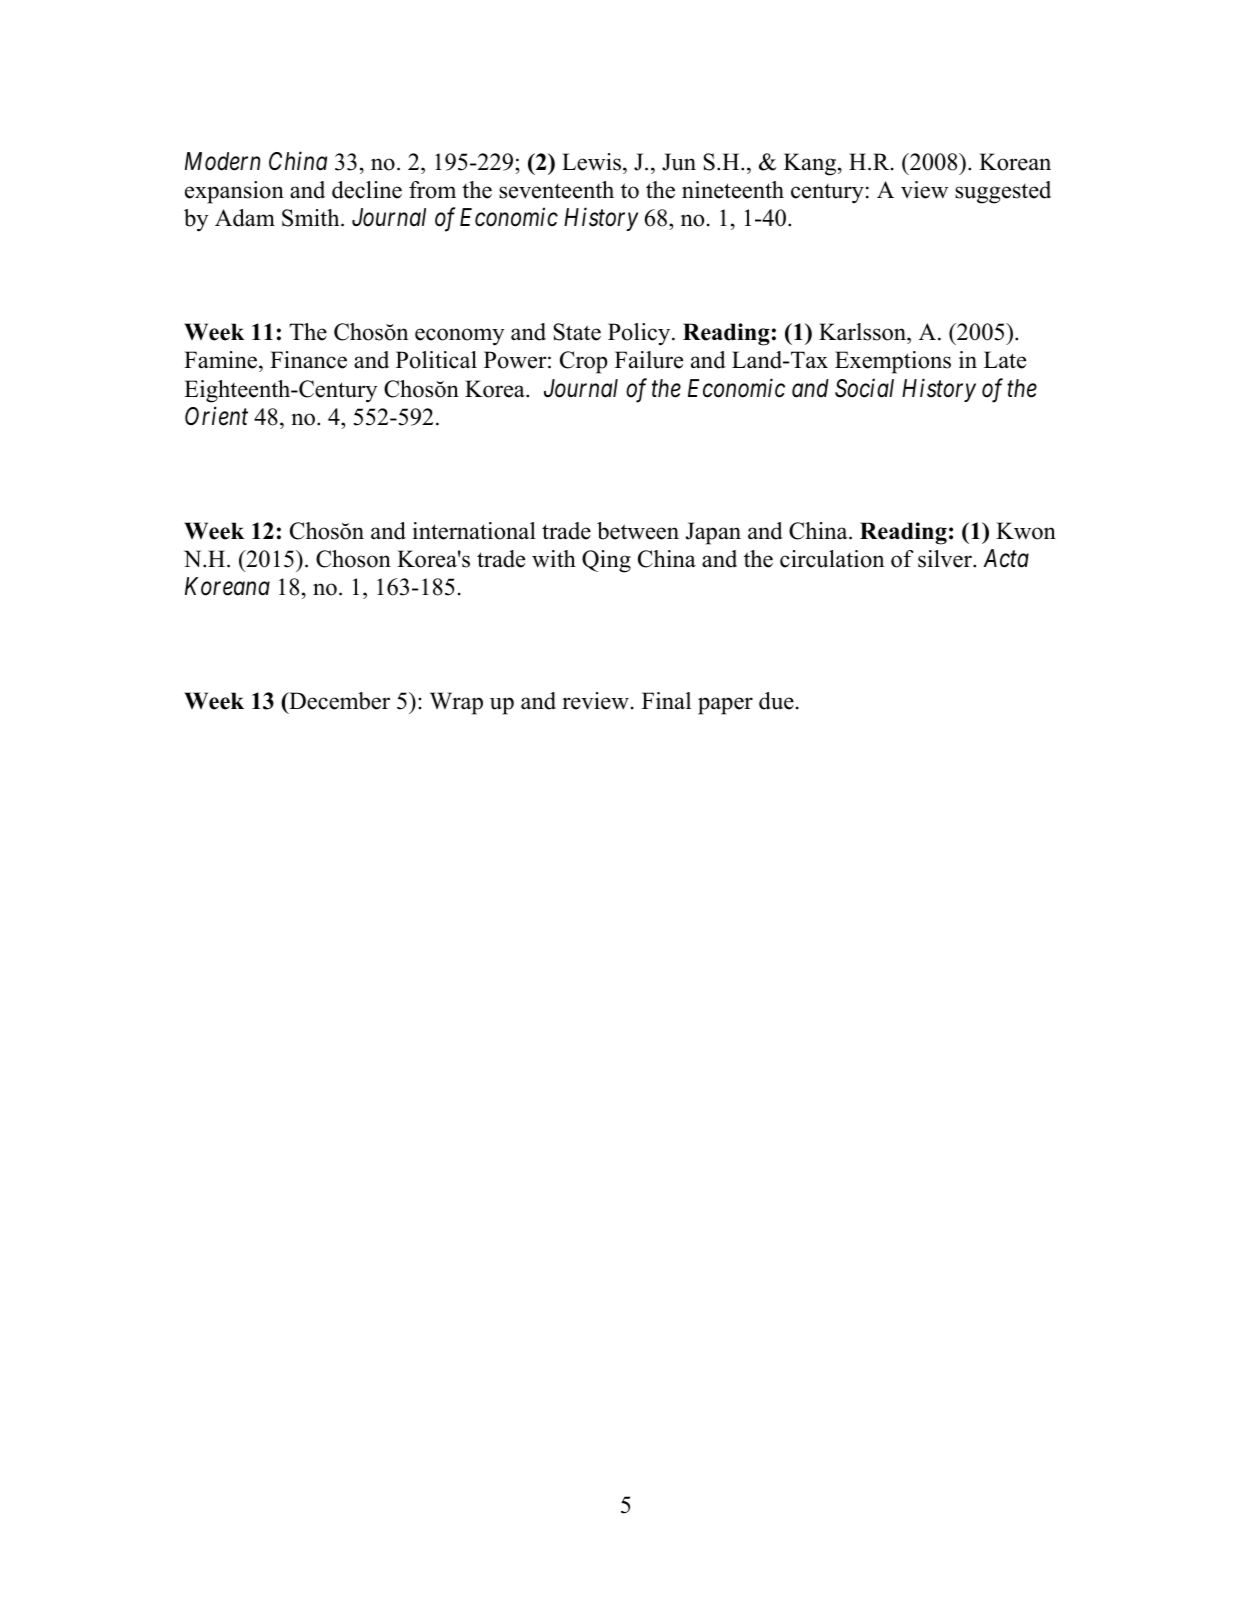 The width and height of the document is (1252, 1621). I want to click on December, so click(338, 701).
